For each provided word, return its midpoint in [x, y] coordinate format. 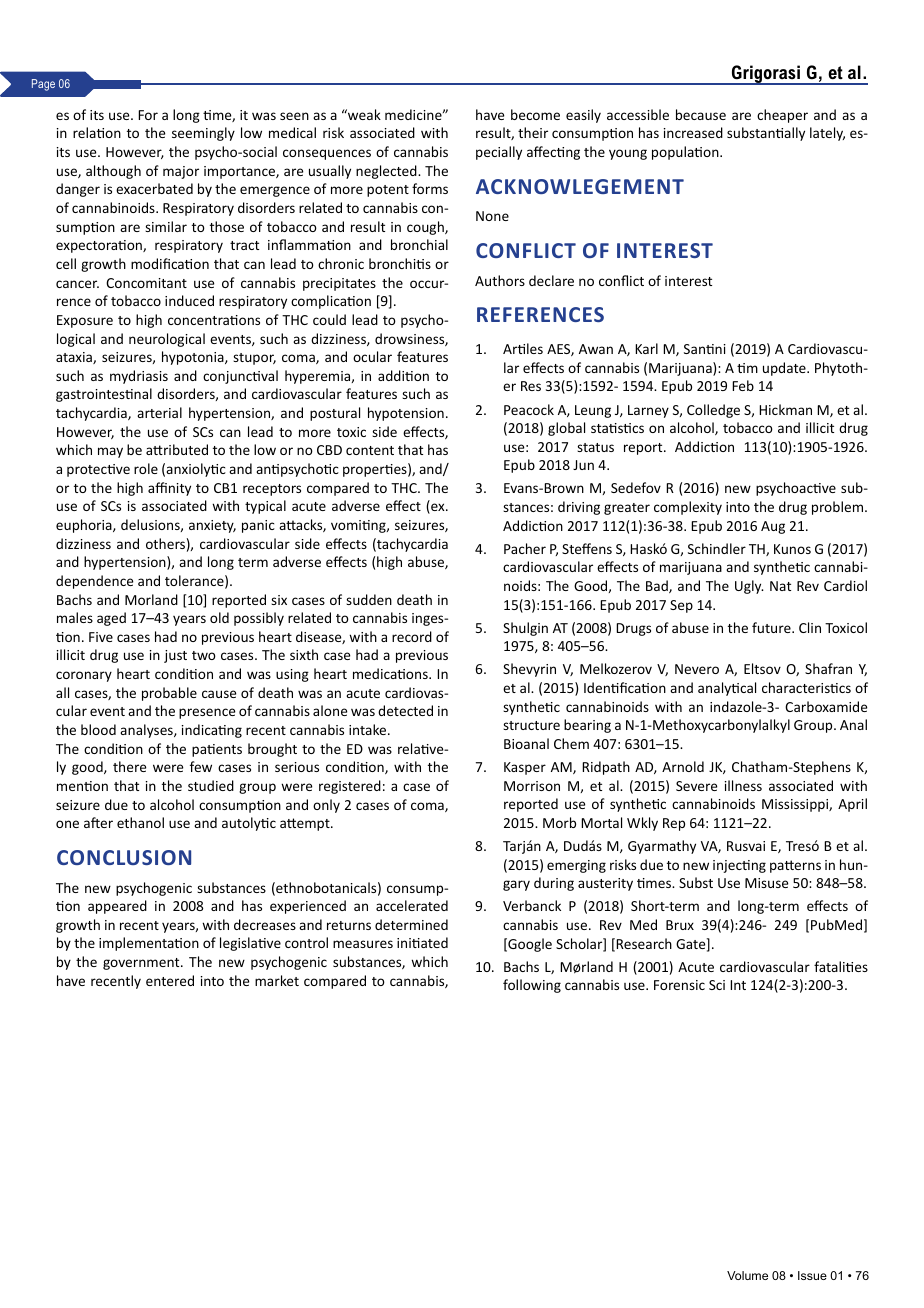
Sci [717, 985]
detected [405, 710]
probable [169, 694]
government [142, 964]
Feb [743, 385]
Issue [812, 1275]
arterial [159, 412]
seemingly [203, 134]
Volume [747, 1275]
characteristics [806, 687]
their [533, 132]
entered [170, 980]
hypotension [406, 414]
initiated [422, 942]
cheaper [782, 116]
